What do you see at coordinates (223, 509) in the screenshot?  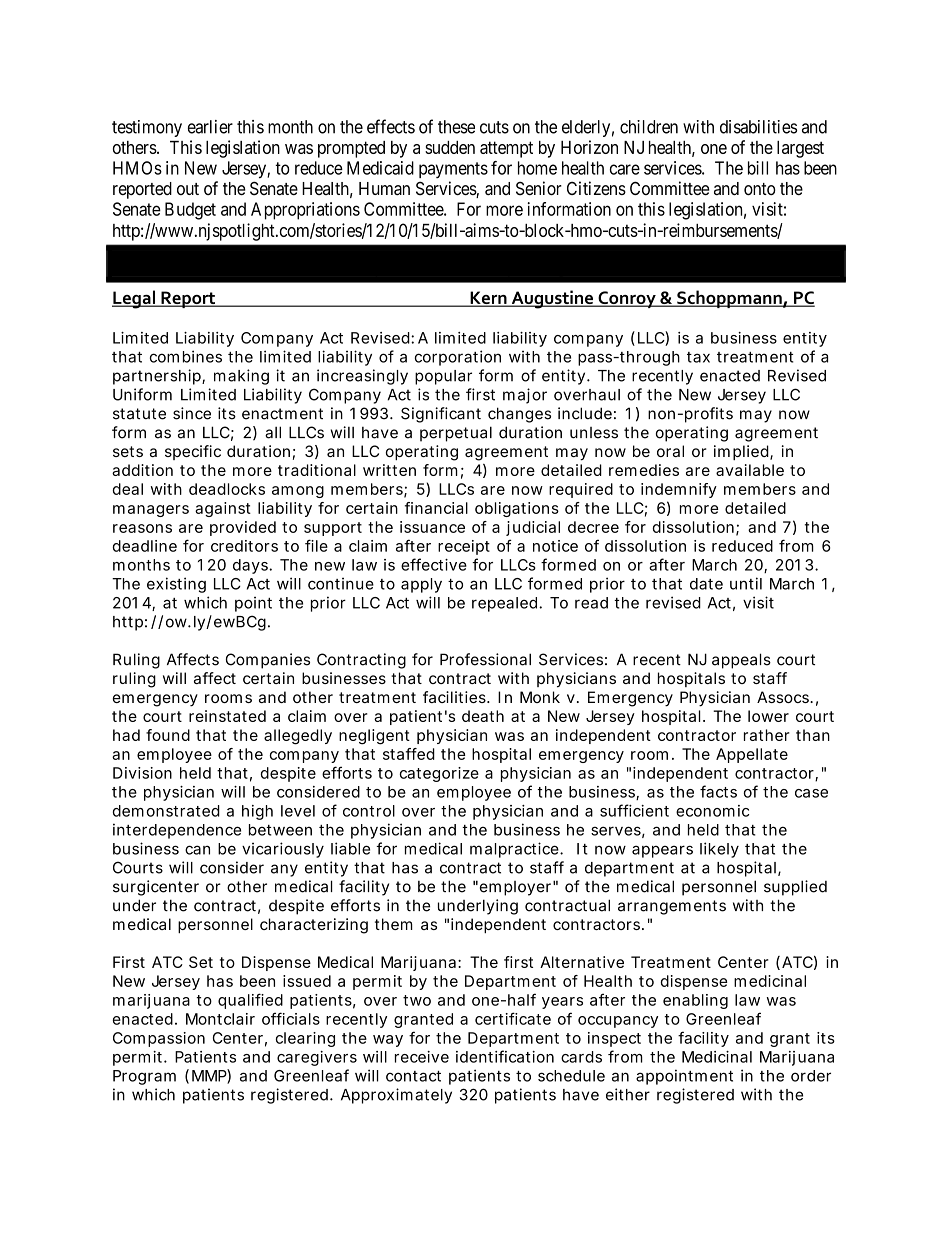 I see `against` at bounding box center [223, 509].
